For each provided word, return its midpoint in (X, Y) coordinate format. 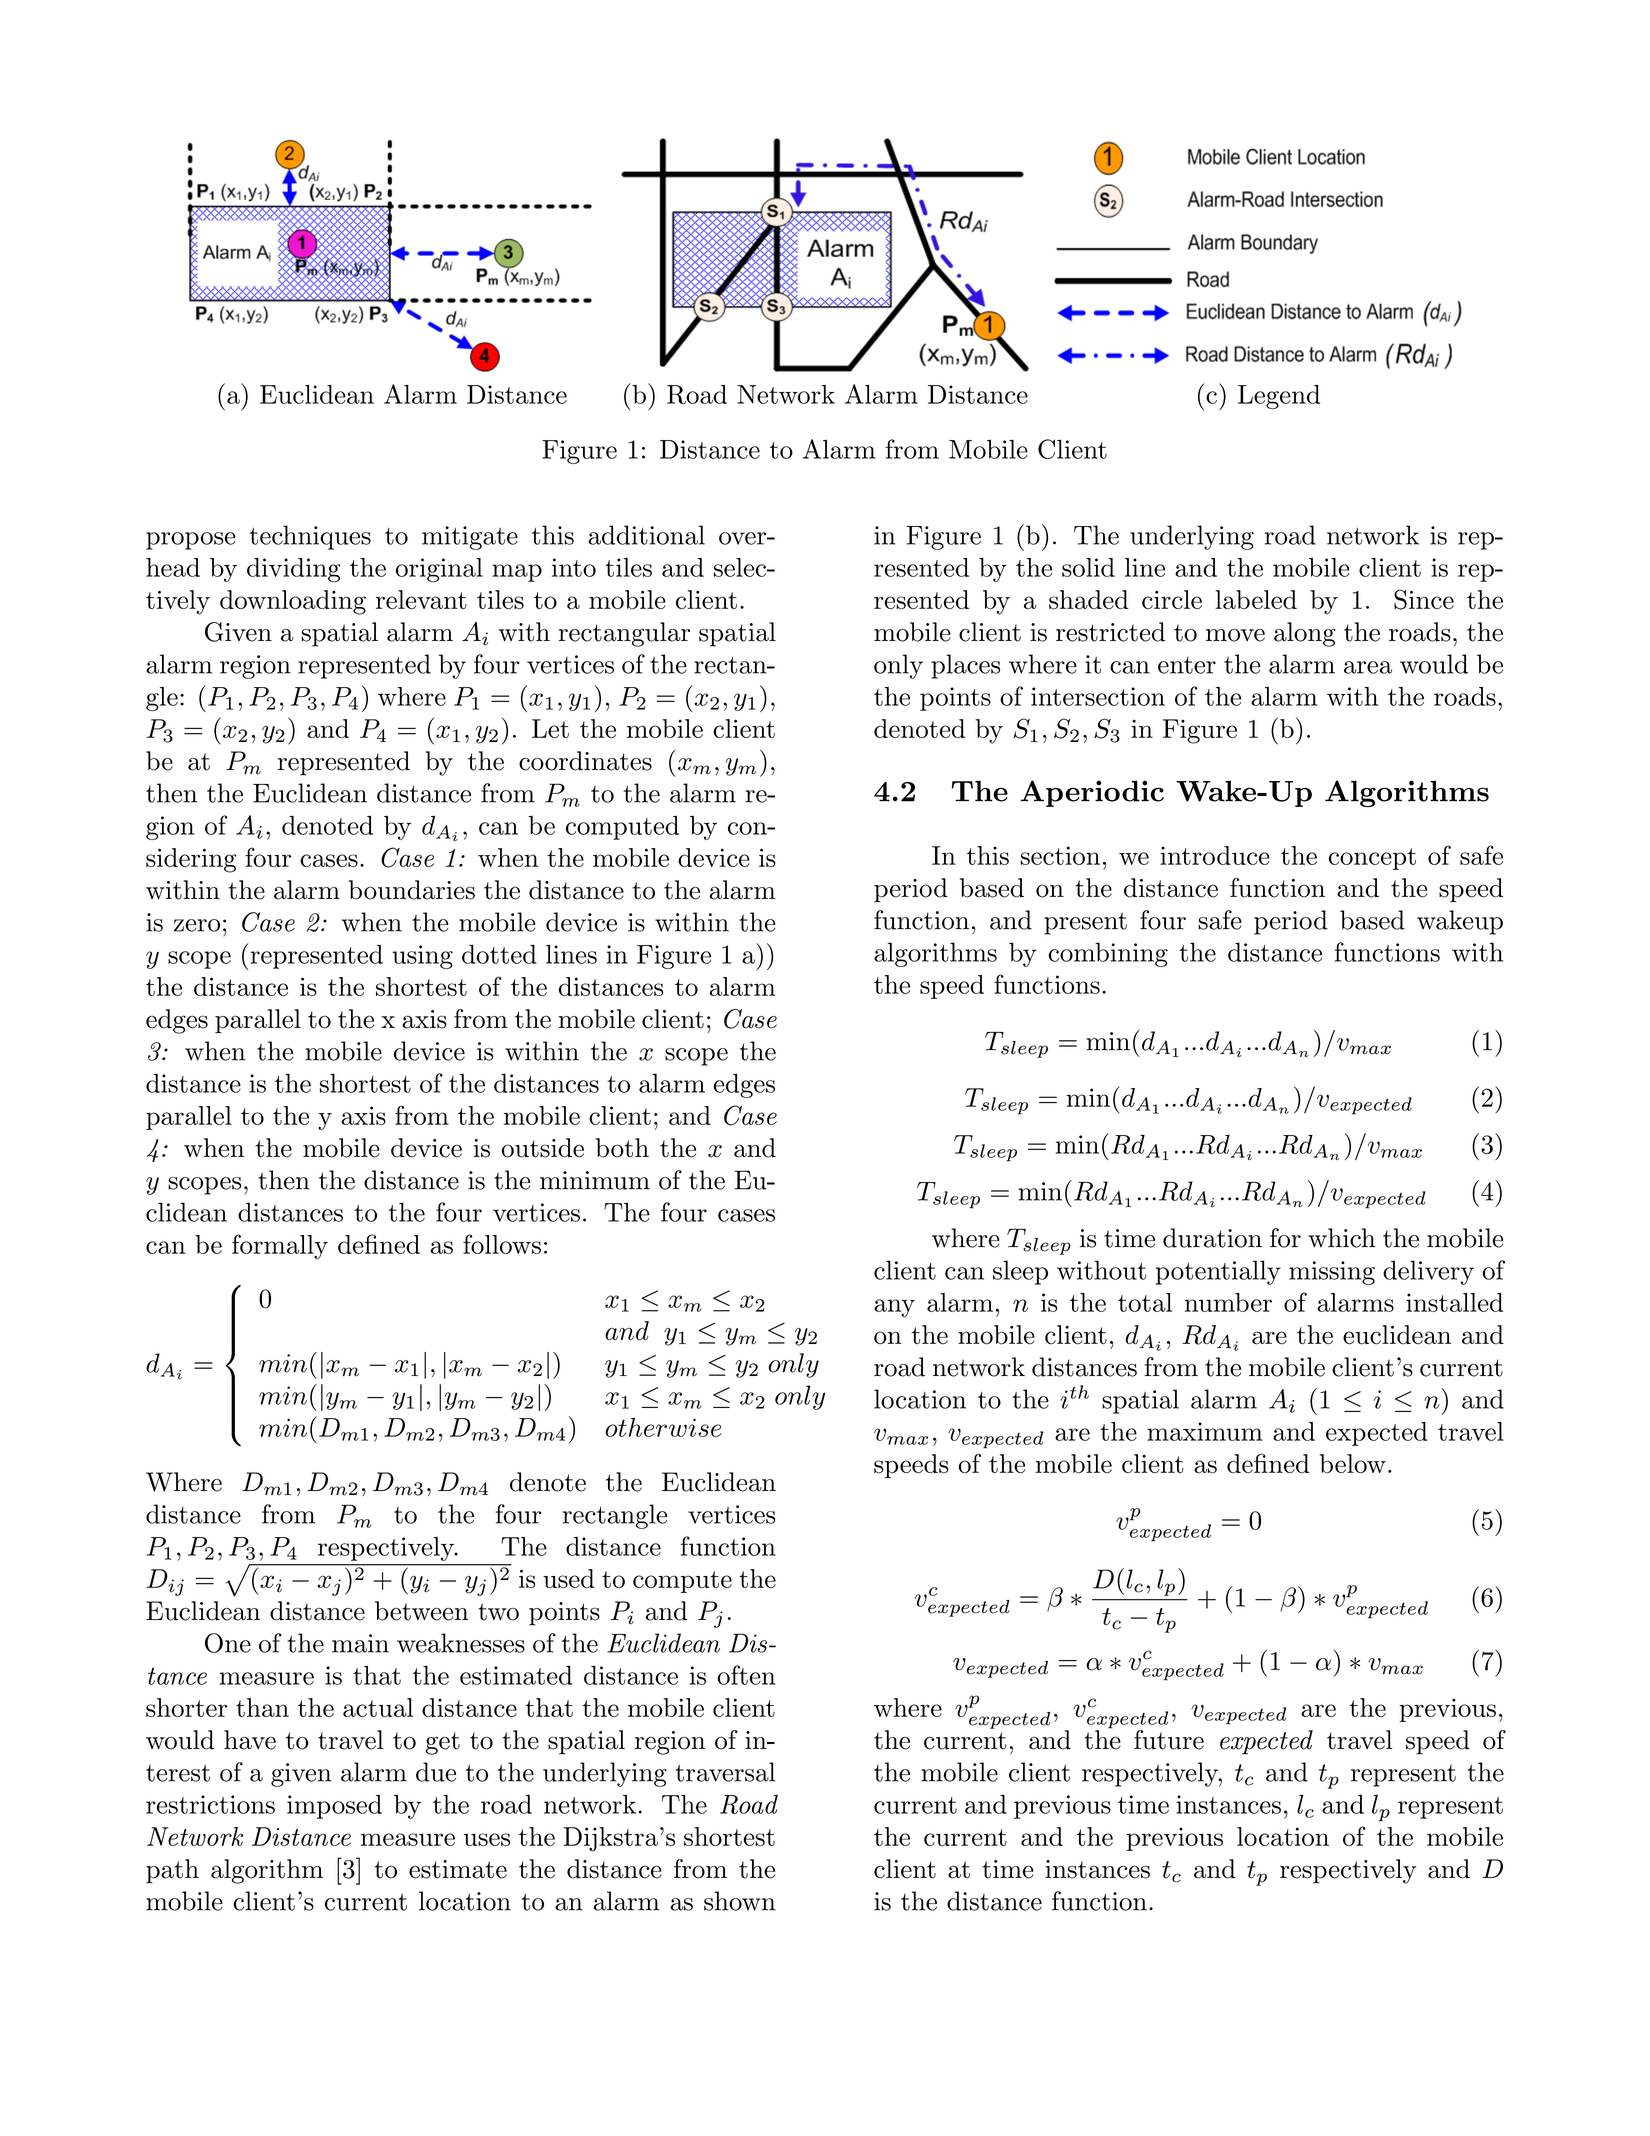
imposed (334, 1807)
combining (1108, 954)
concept (1372, 859)
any (894, 1308)
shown (740, 1901)
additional (646, 535)
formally (280, 1247)
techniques (310, 537)
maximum (1205, 1431)
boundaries (412, 890)
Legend (1279, 397)
